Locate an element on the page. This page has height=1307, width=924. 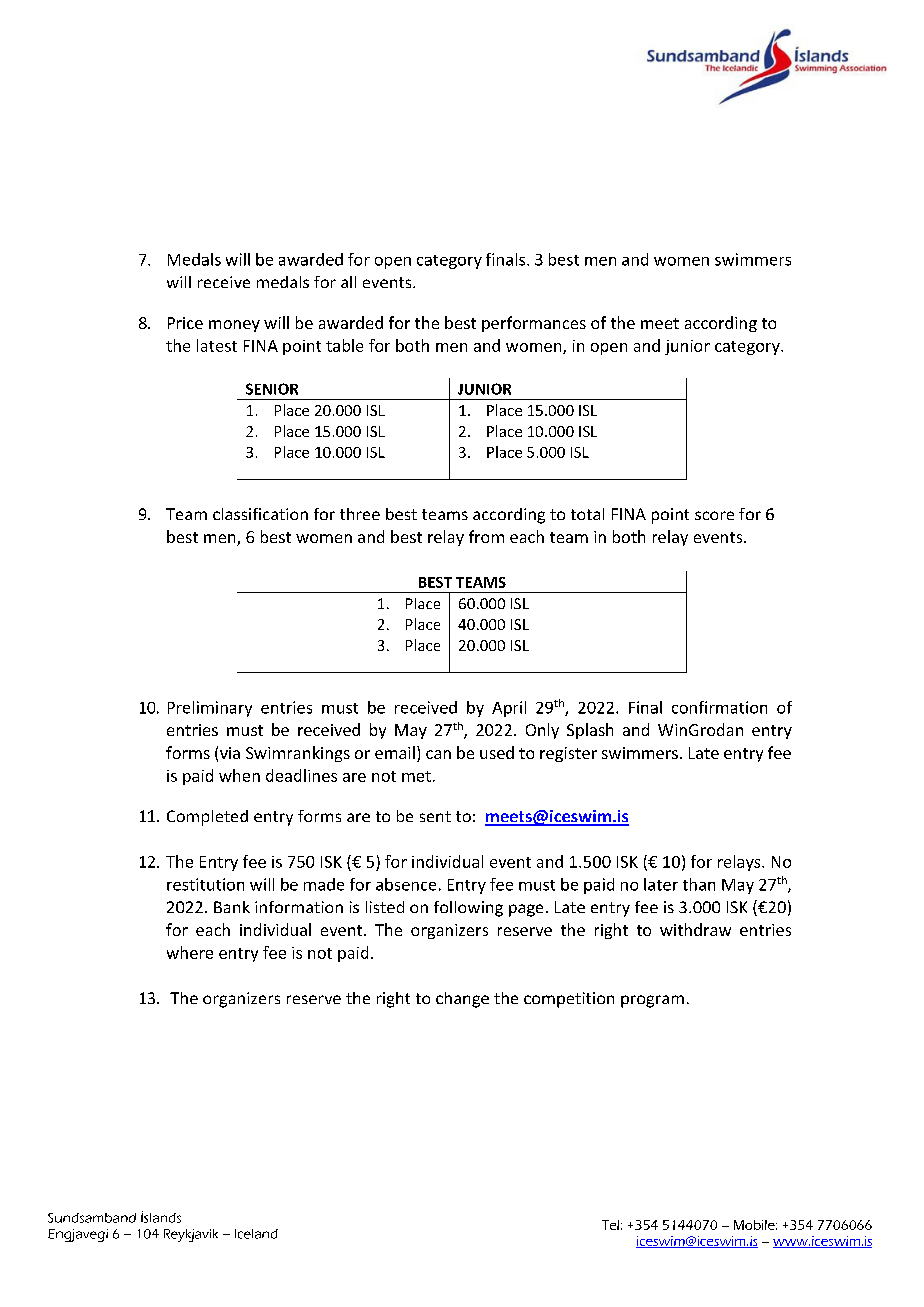
performances is located at coordinates (534, 324).
